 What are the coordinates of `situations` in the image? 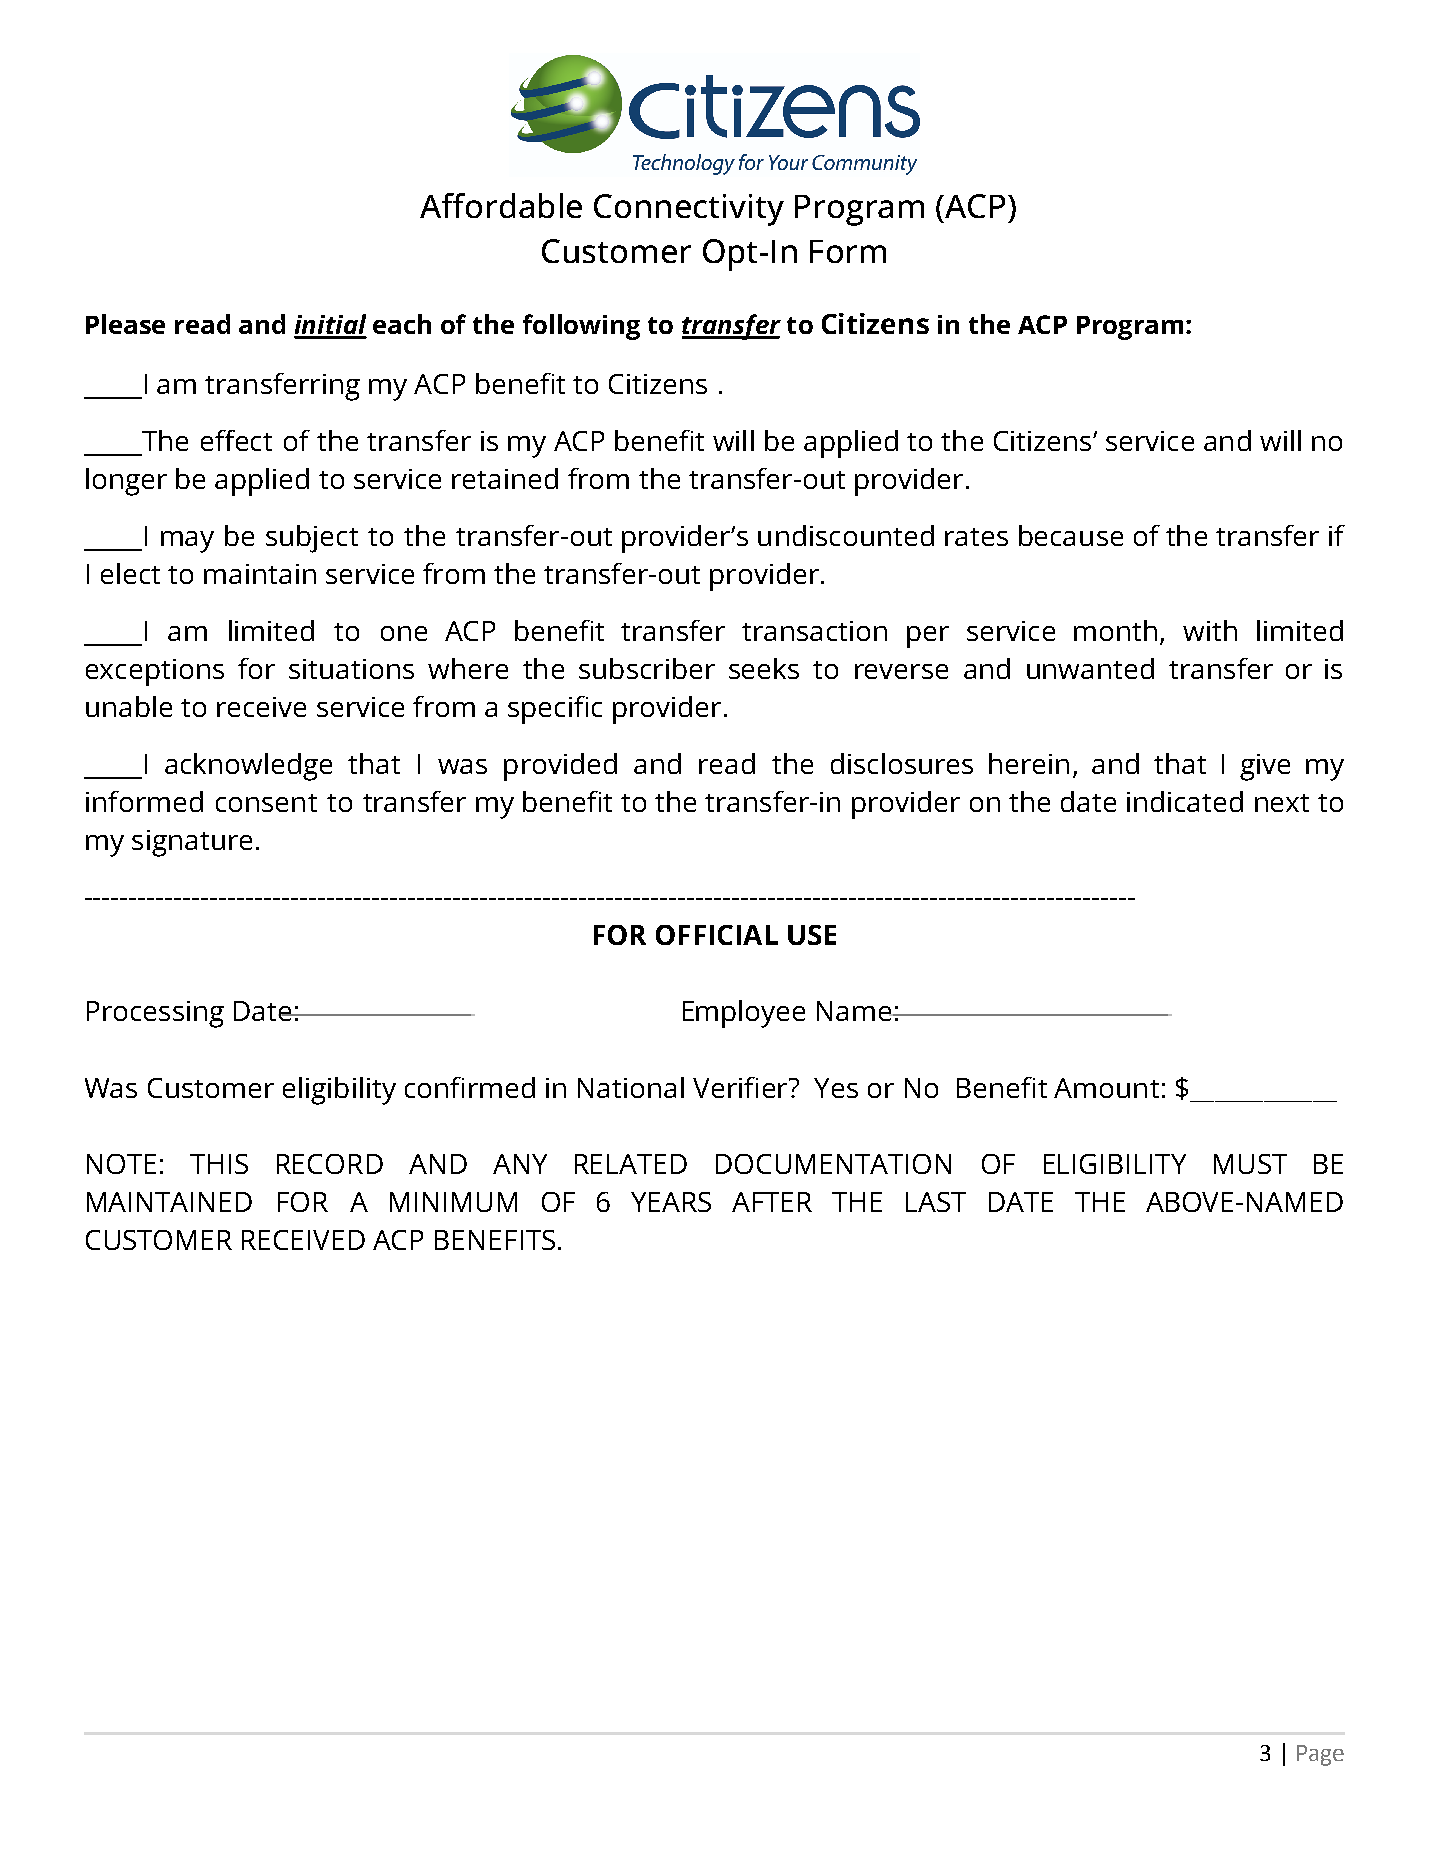 It's located at (351, 669).
